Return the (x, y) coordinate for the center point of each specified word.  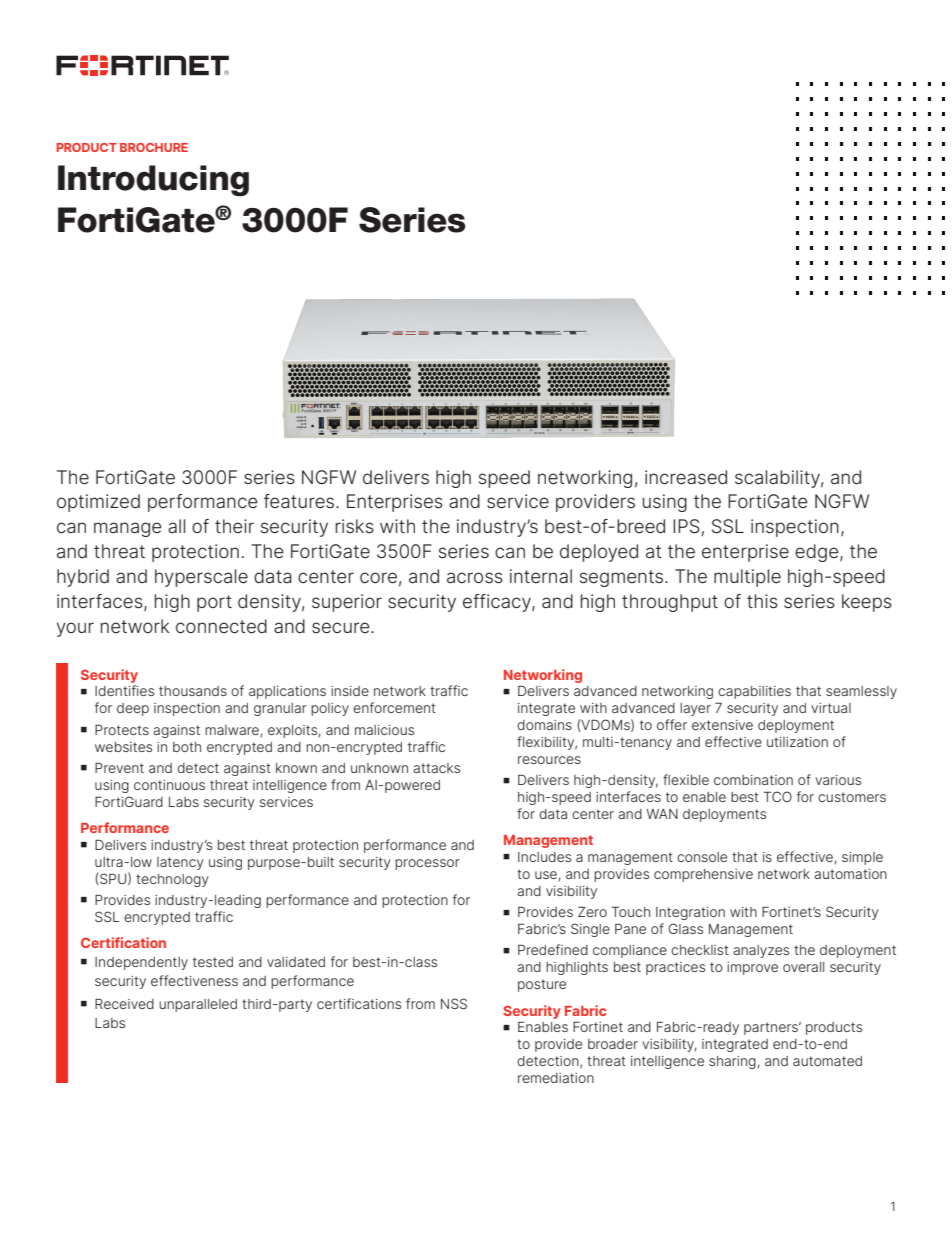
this (762, 601)
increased (686, 477)
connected (221, 626)
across (475, 578)
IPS (687, 527)
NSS (454, 1003)
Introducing (153, 181)
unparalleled (198, 1005)
